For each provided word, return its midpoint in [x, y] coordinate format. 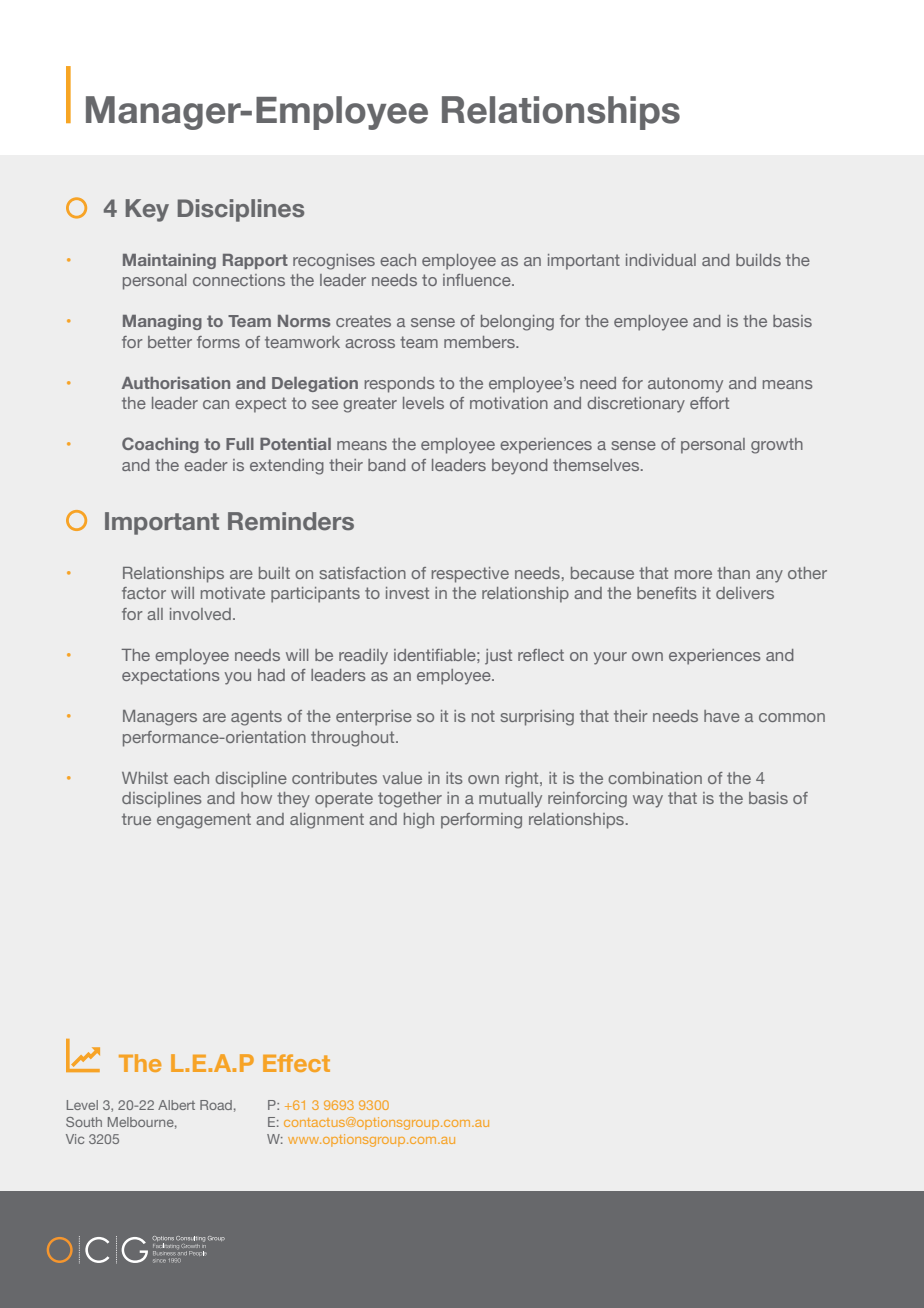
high [419, 821]
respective [470, 575]
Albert [176, 1105]
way [648, 801]
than [733, 573]
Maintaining [169, 261]
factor [144, 593]
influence [478, 280]
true [136, 819]
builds [758, 260]
